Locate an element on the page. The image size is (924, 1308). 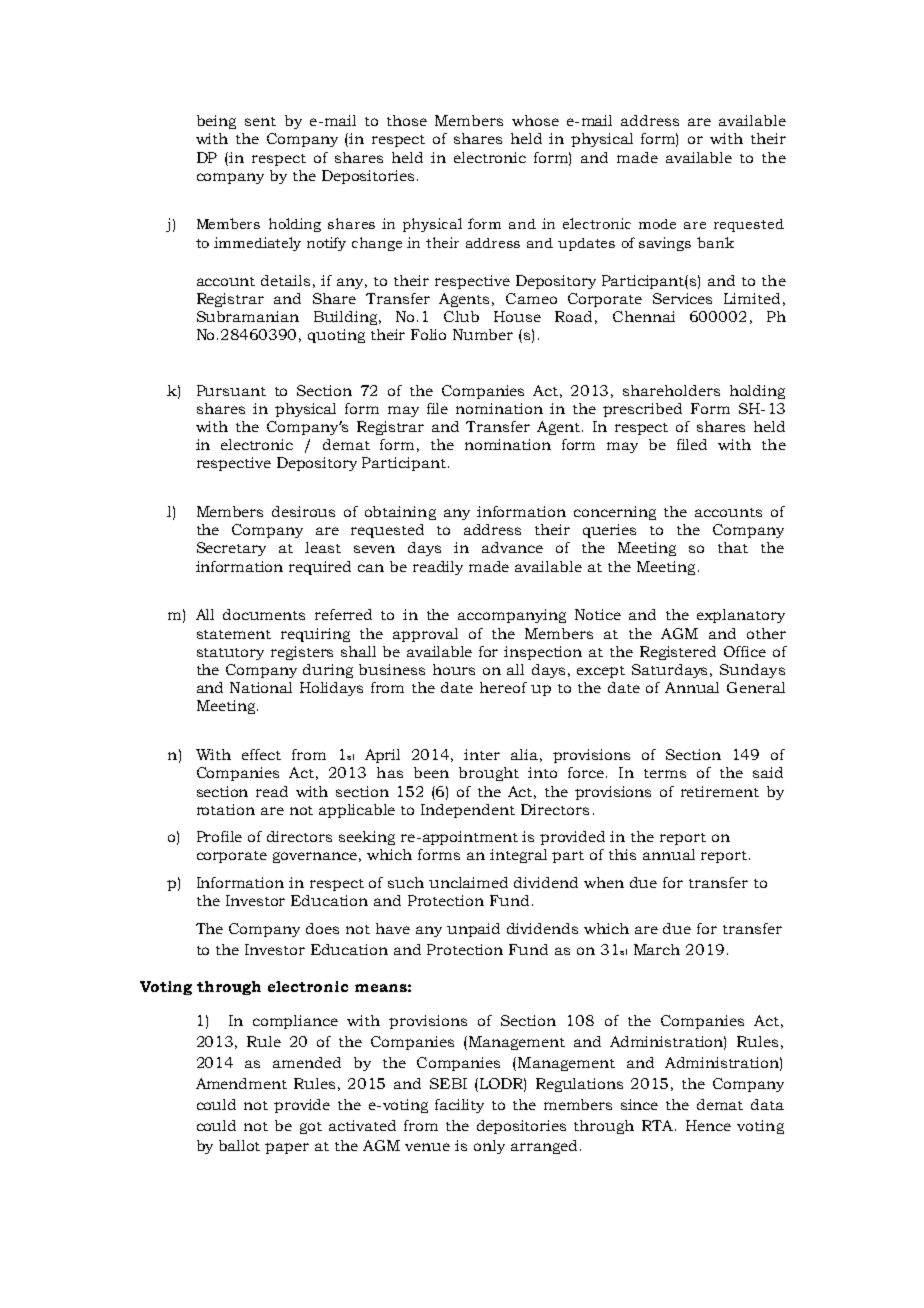
unclaimed is located at coordinates (468, 882).
